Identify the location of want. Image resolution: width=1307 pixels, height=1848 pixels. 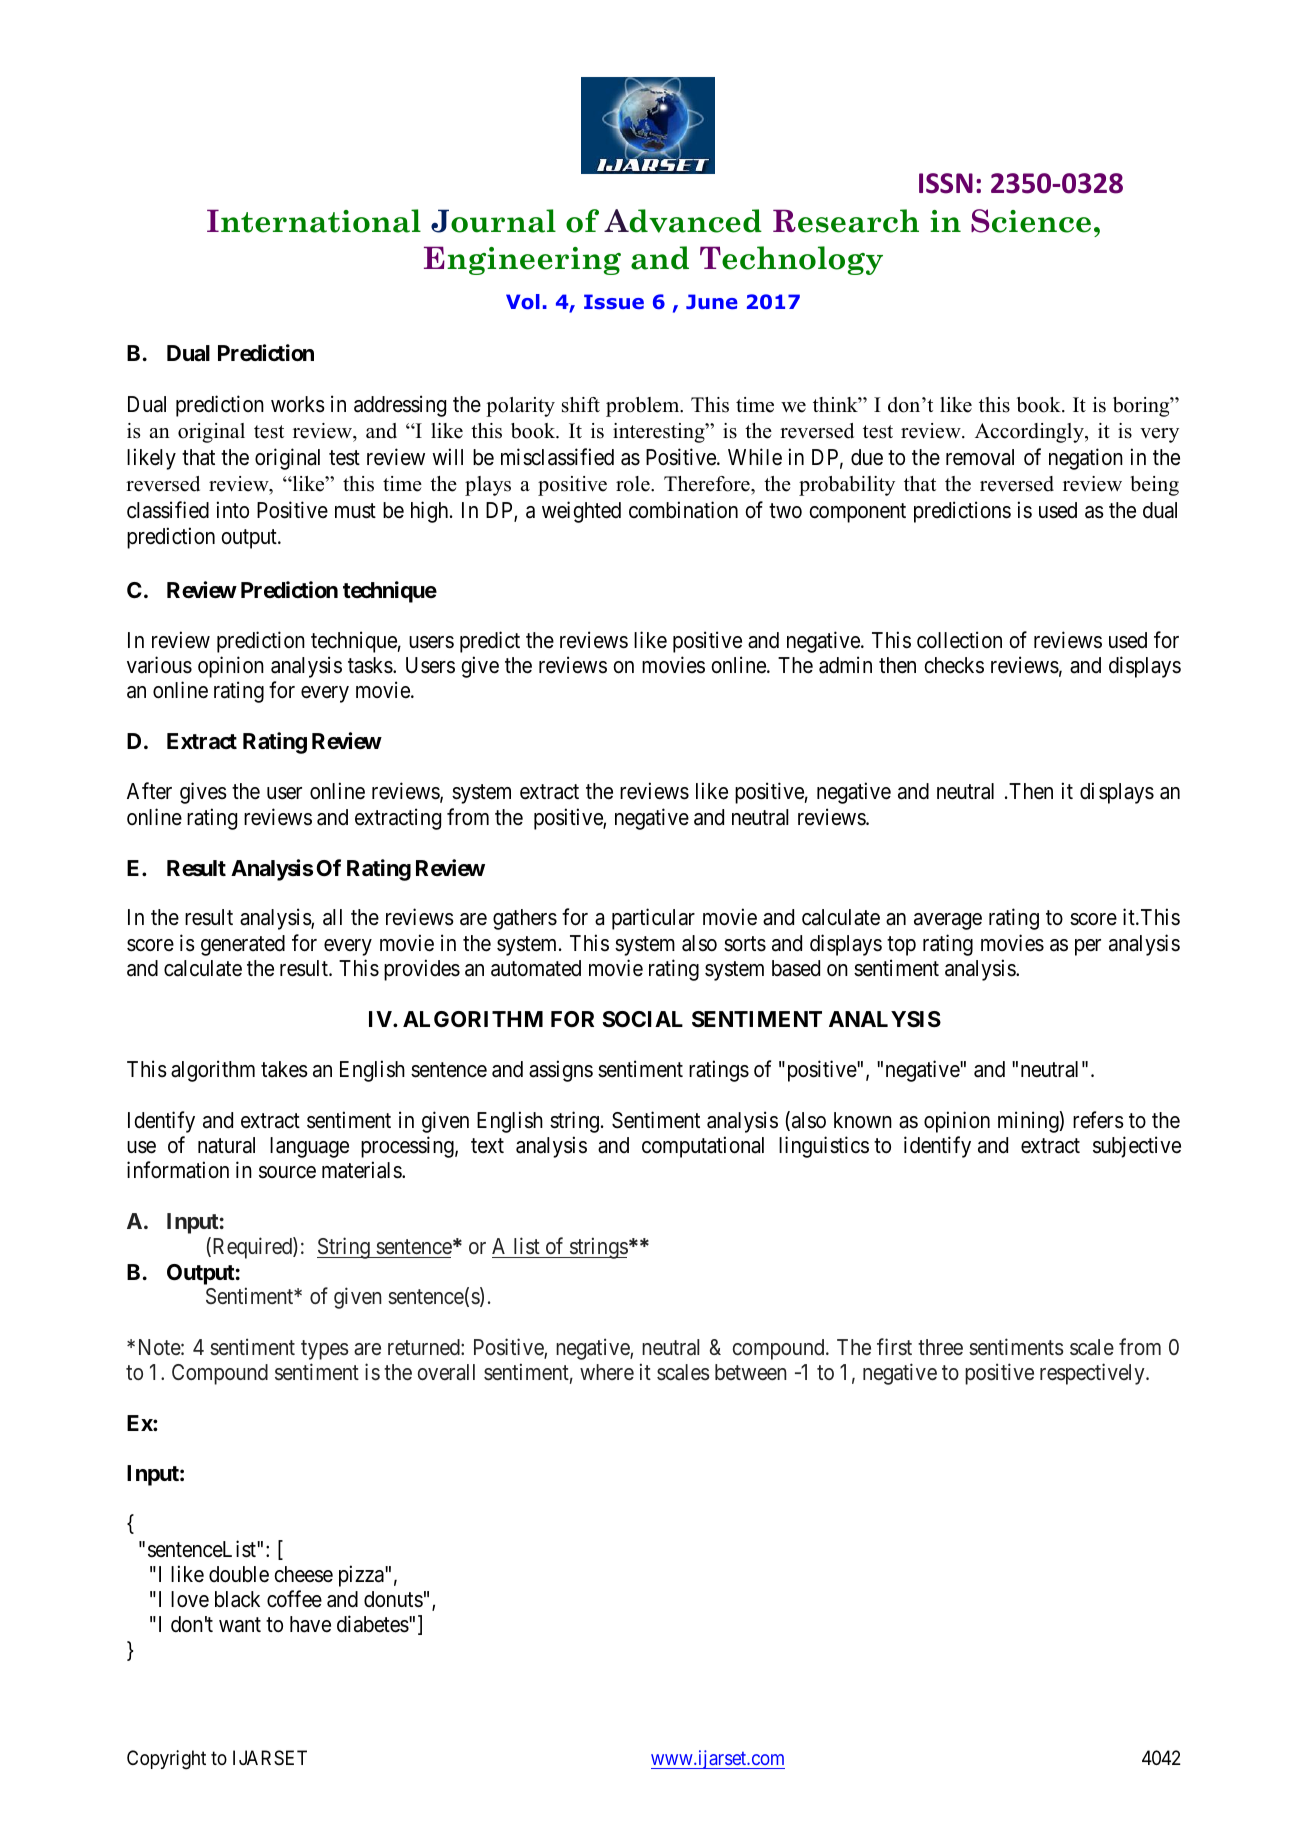
(240, 1625).
